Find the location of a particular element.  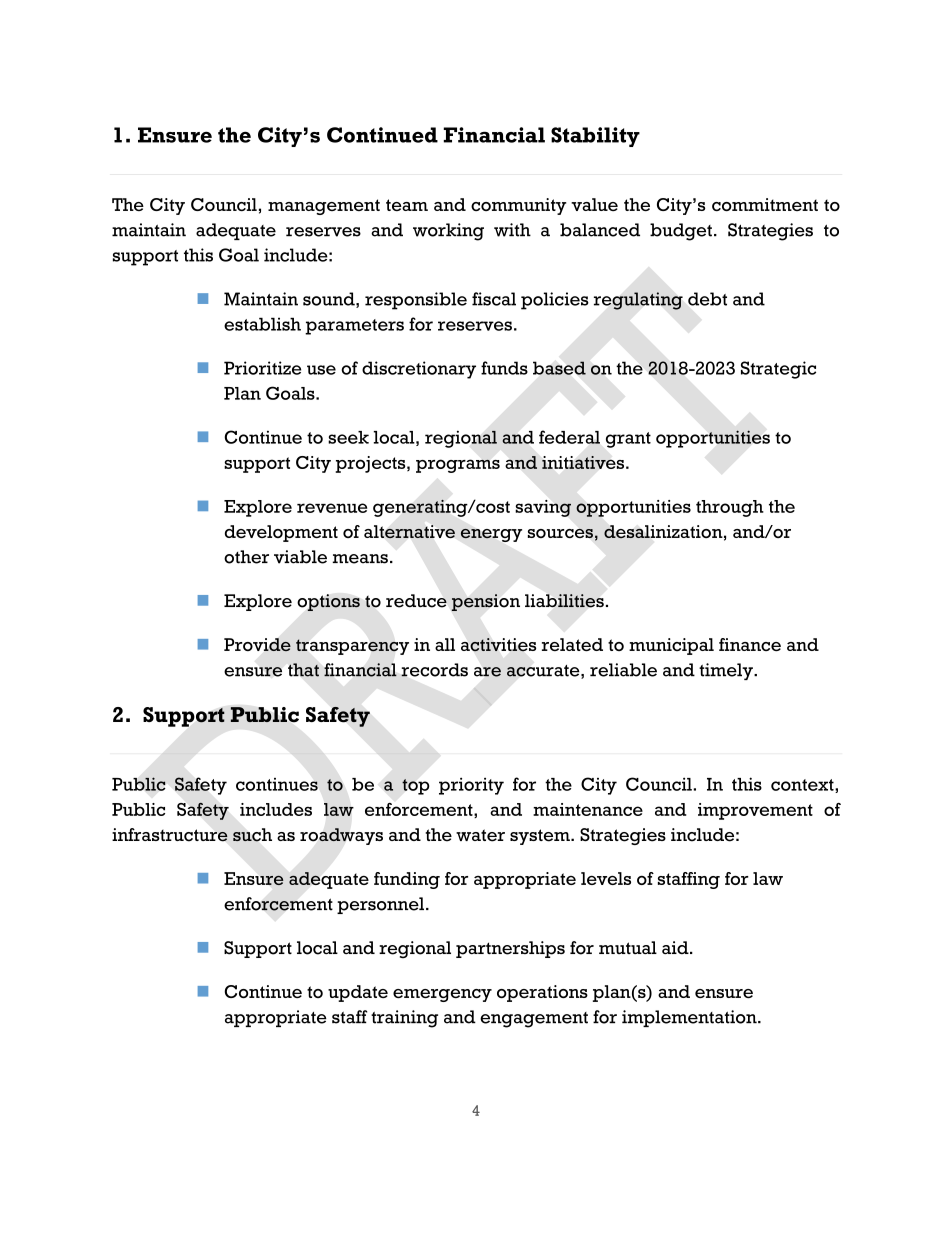

implementation is located at coordinates (690, 1018).
